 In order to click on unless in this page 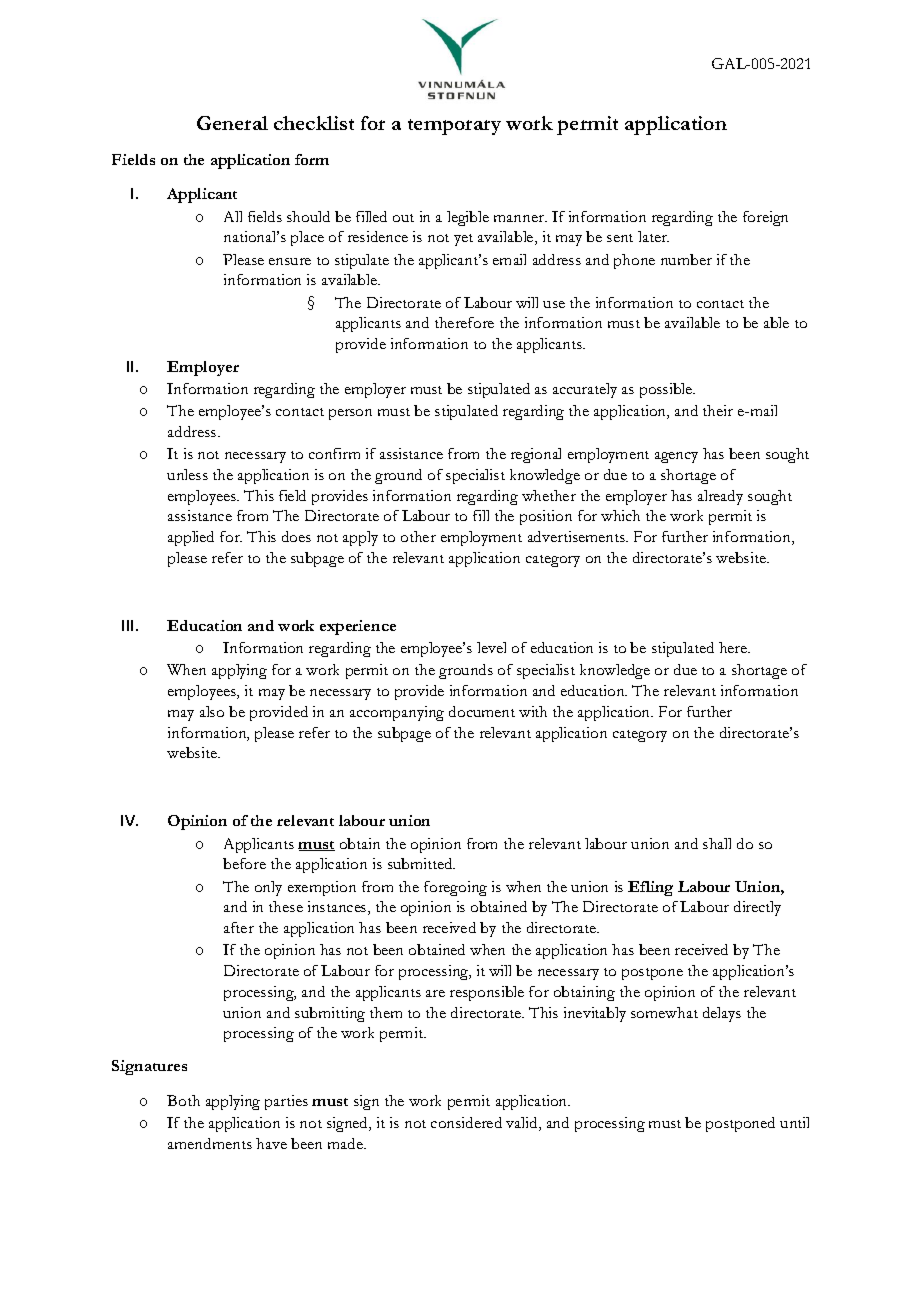, I will do `click(187, 474)`.
